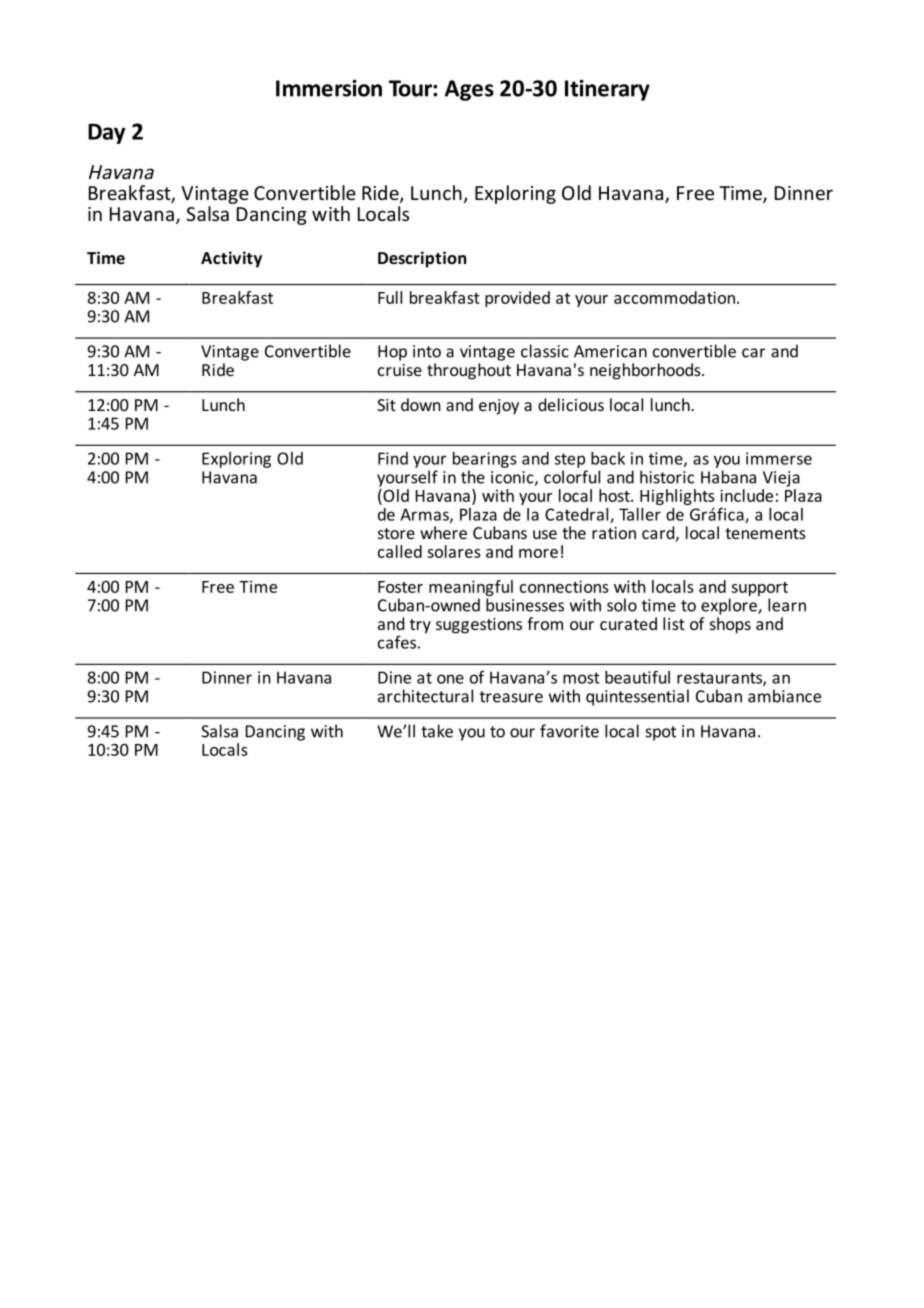  I want to click on down, so click(421, 404).
